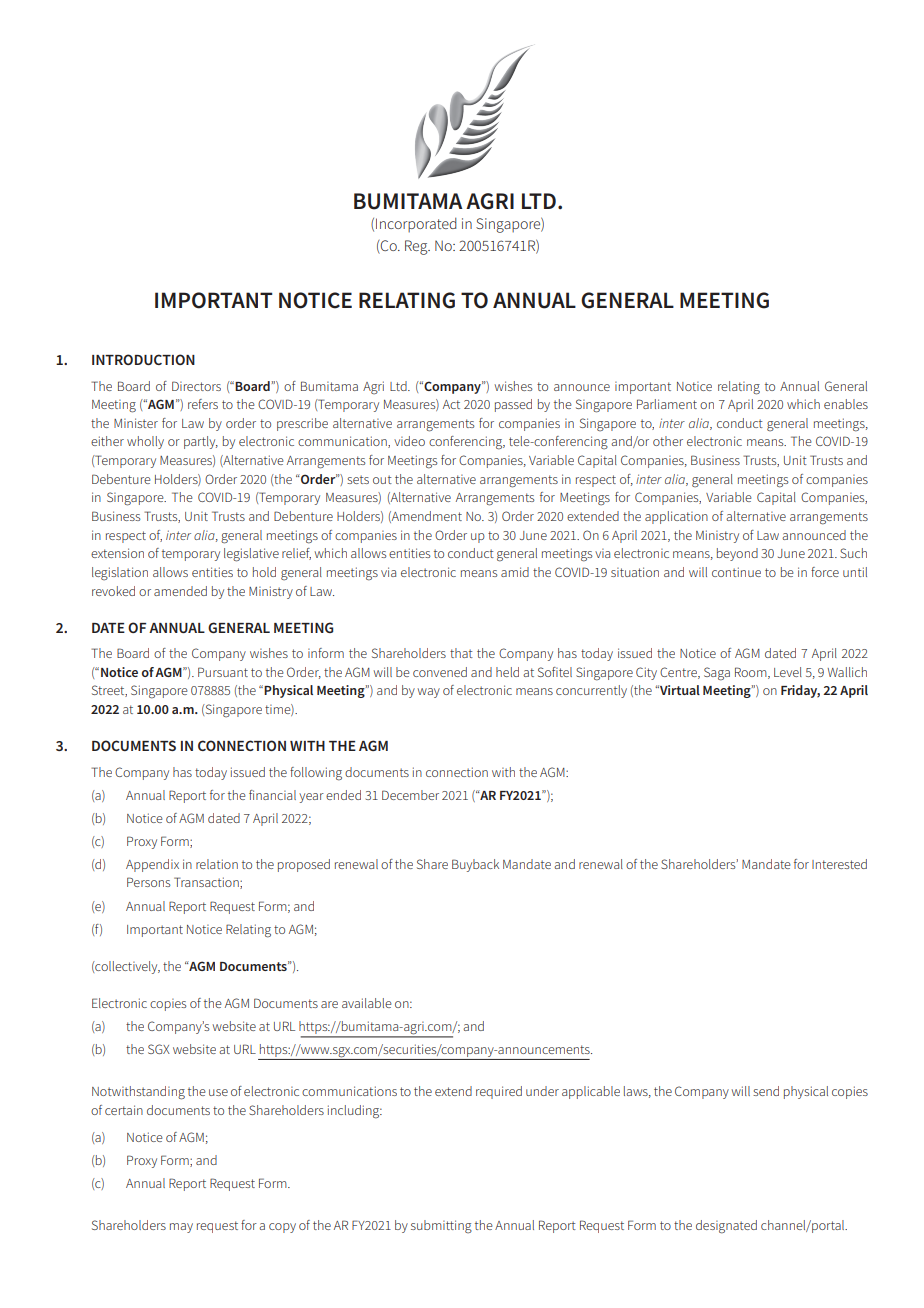 This screenshot has height=1308, width=924. What do you see at coordinates (766, 1091) in the screenshot?
I see `send` at bounding box center [766, 1091].
